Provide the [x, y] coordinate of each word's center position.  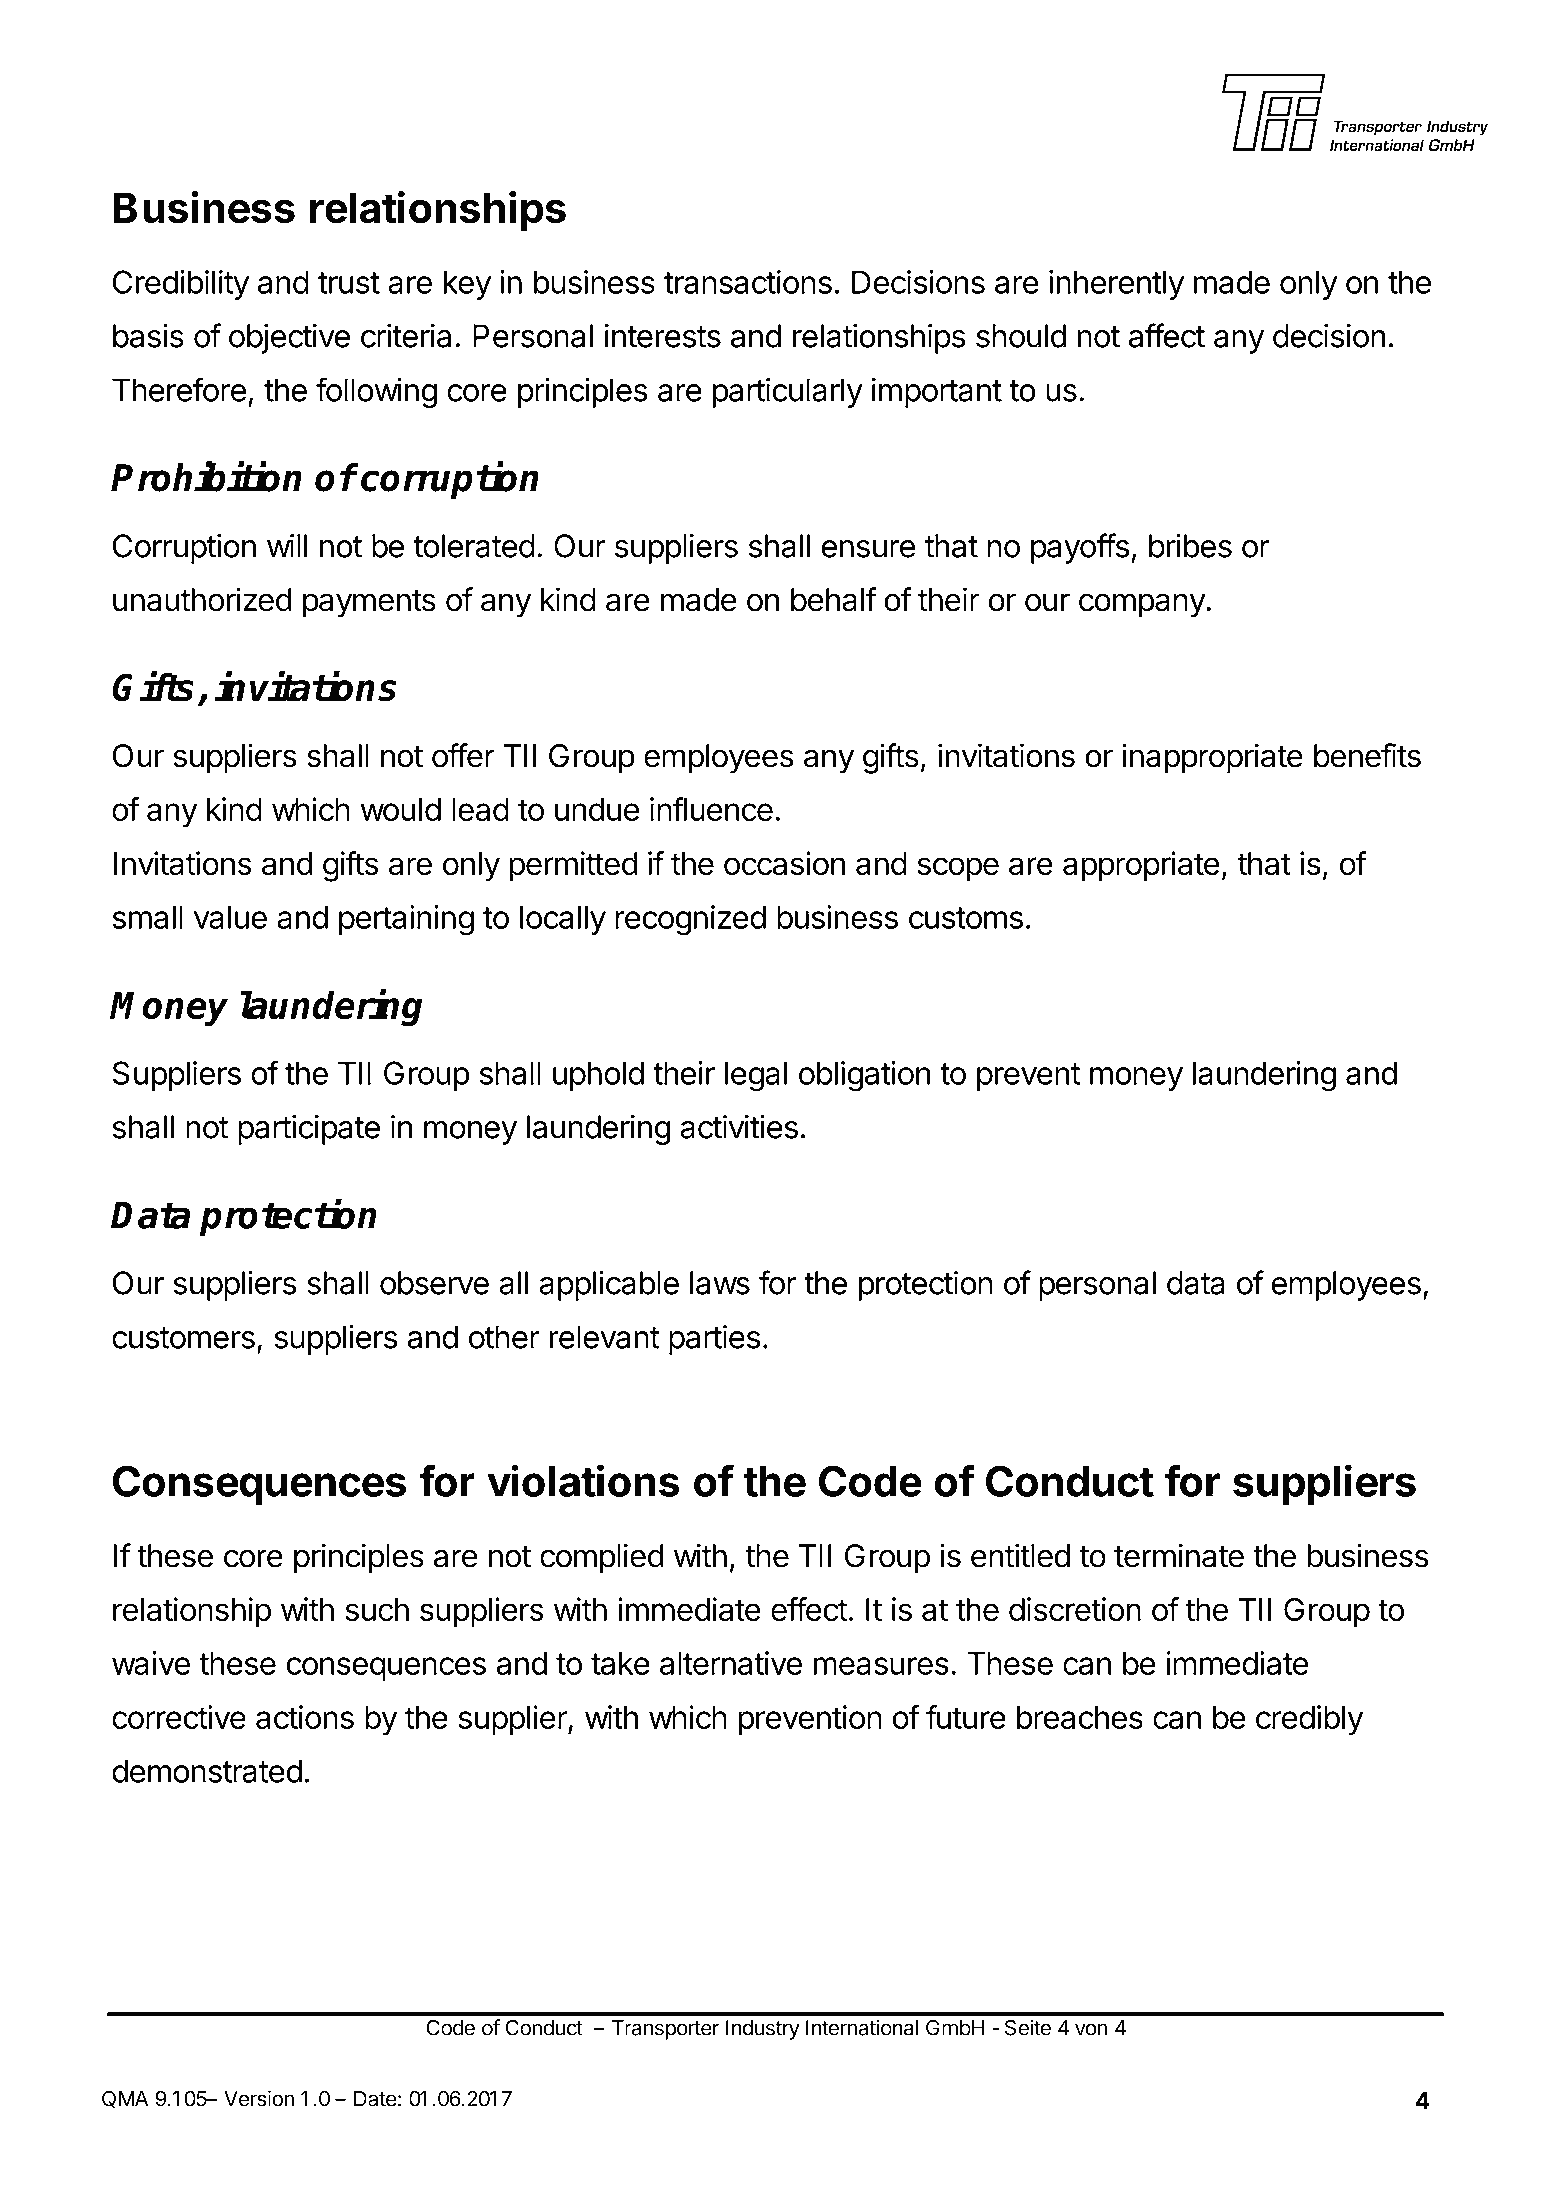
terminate [1179, 1555]
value [230, 917]
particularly [788, 393]
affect [1167, 335]
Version [259, 2098]
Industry [763, 2030]
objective [289, 338]
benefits [1367, 755]
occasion [784, 863]
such [377, 1610]
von [1091, 2029]
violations [583, 1480]
